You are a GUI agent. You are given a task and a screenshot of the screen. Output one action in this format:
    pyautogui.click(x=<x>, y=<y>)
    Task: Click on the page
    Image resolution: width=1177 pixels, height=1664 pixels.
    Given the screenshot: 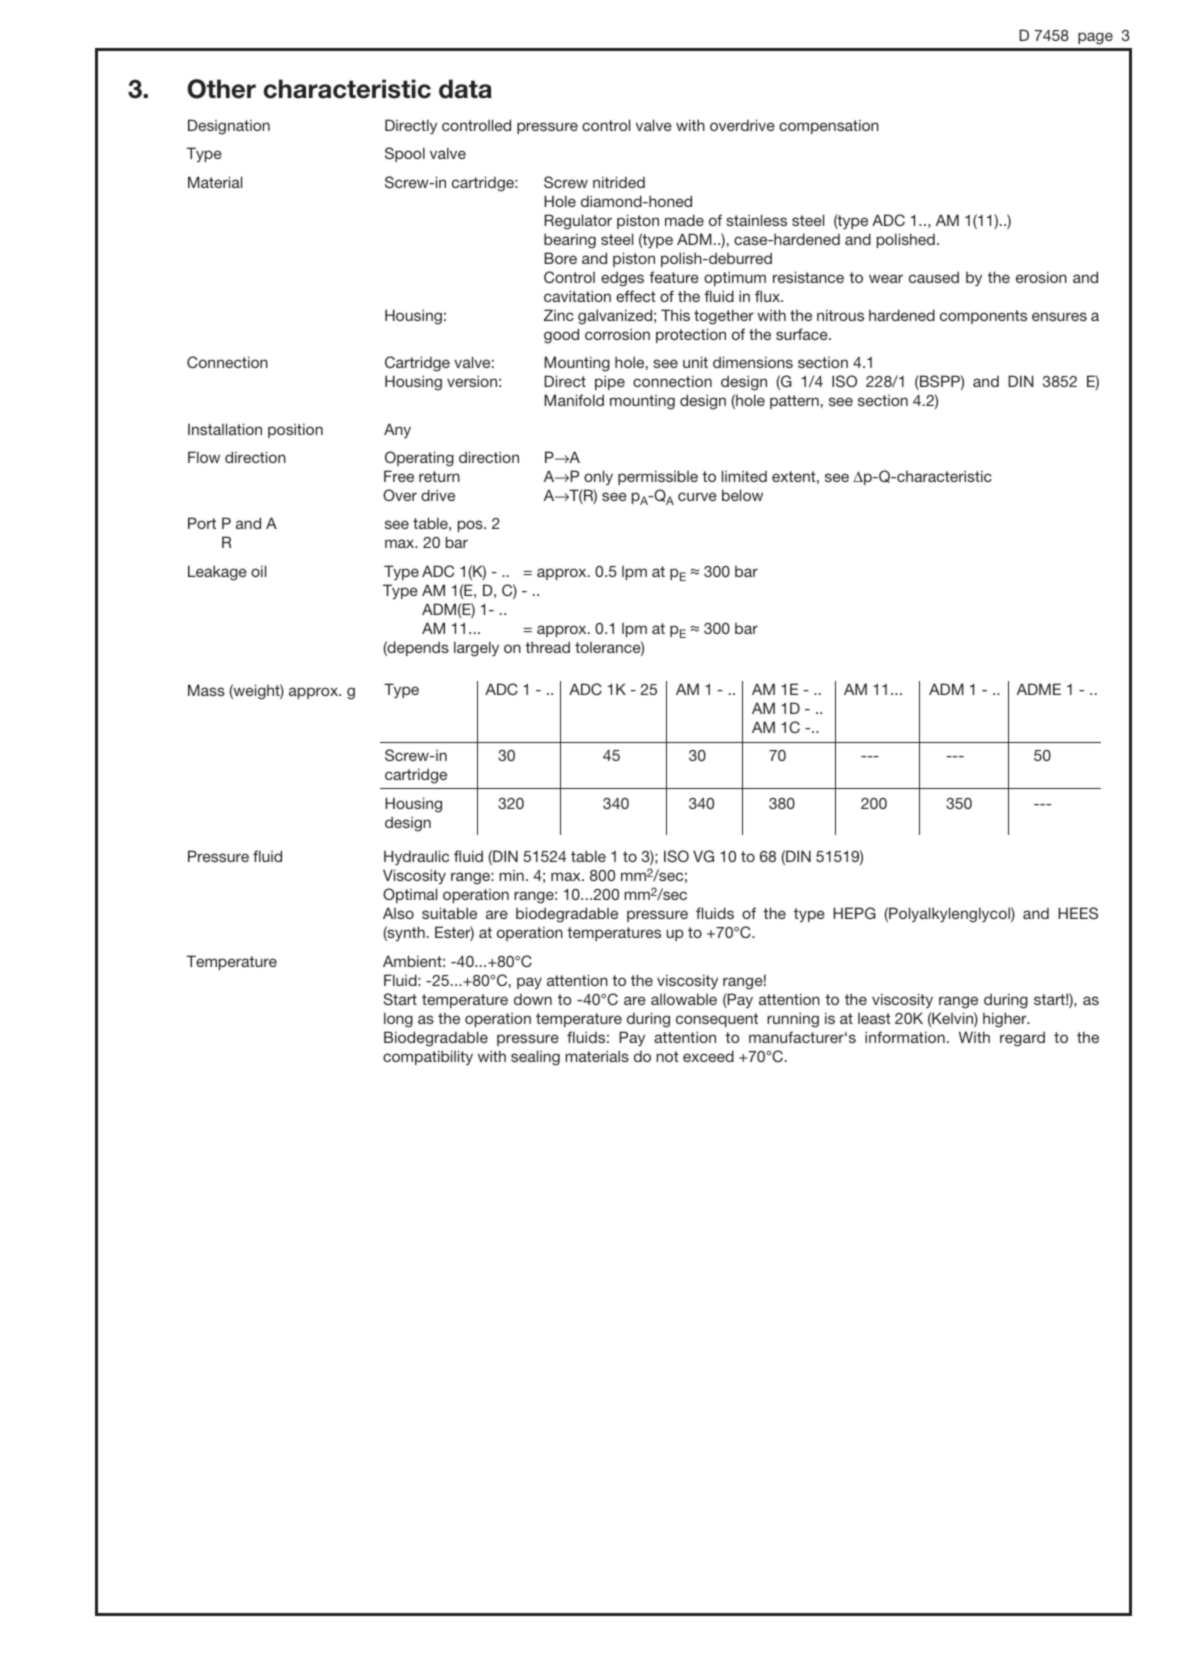 What is the action you would take?
    pyautogui.click(x=1095, y=38)
